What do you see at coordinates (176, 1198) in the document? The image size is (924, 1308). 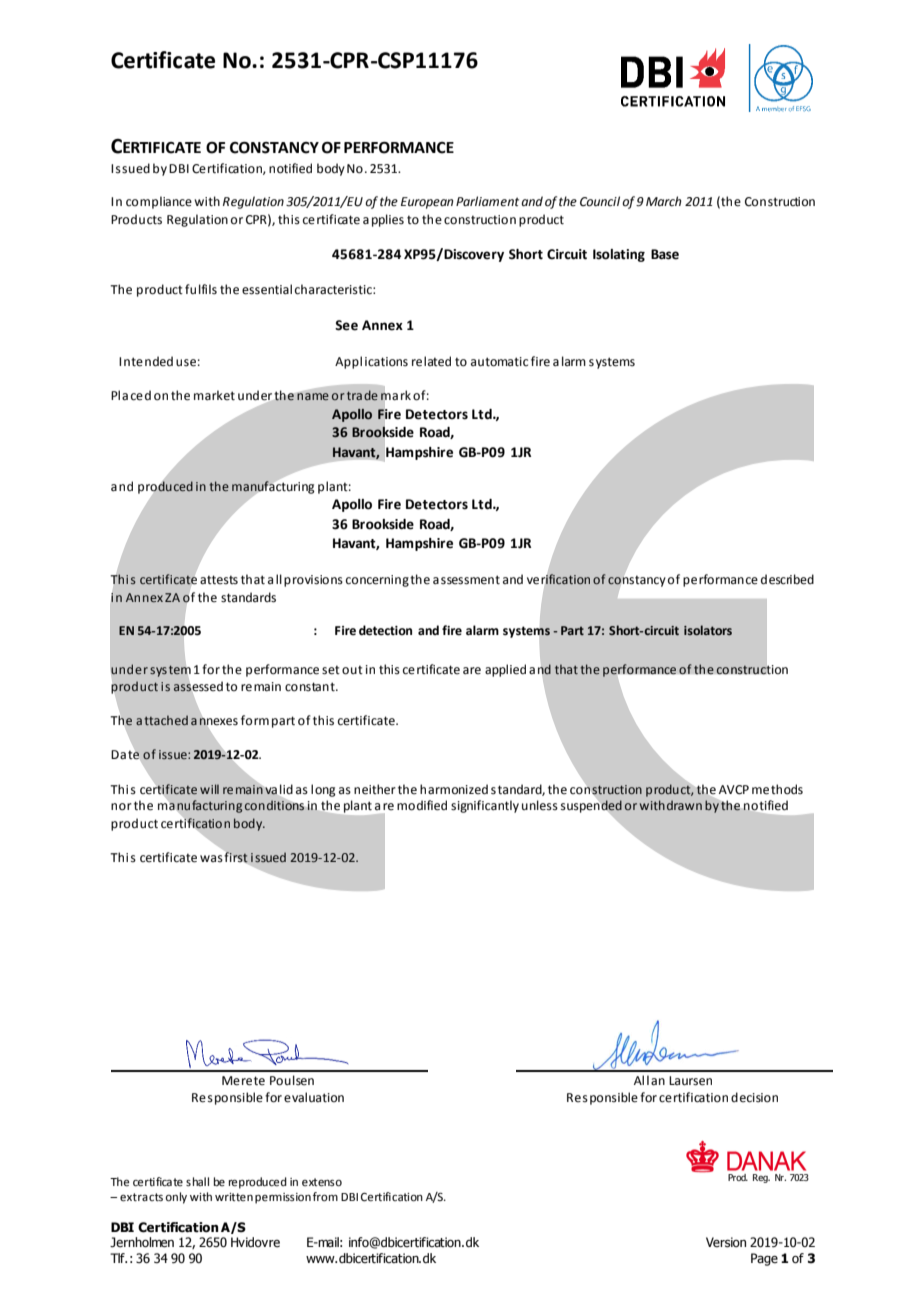 I see `only` at bounding box center [176, 1198].
